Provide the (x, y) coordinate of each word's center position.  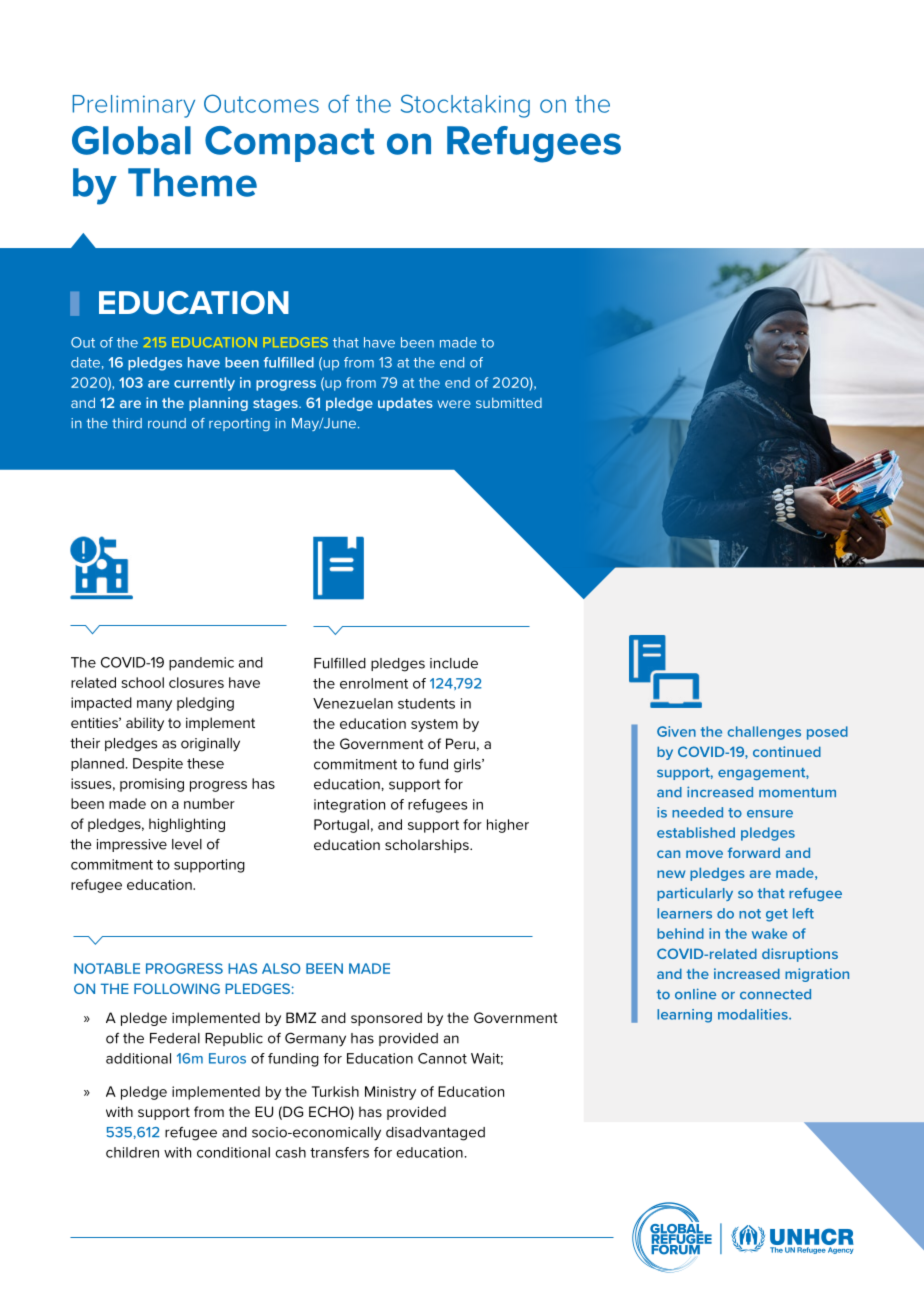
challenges (764, 733)
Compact (290, 144)
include (454, 663)
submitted (509, 403)
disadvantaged (435, 1134)
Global (131, 140)
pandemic (201, 664)
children (132, 1152)
